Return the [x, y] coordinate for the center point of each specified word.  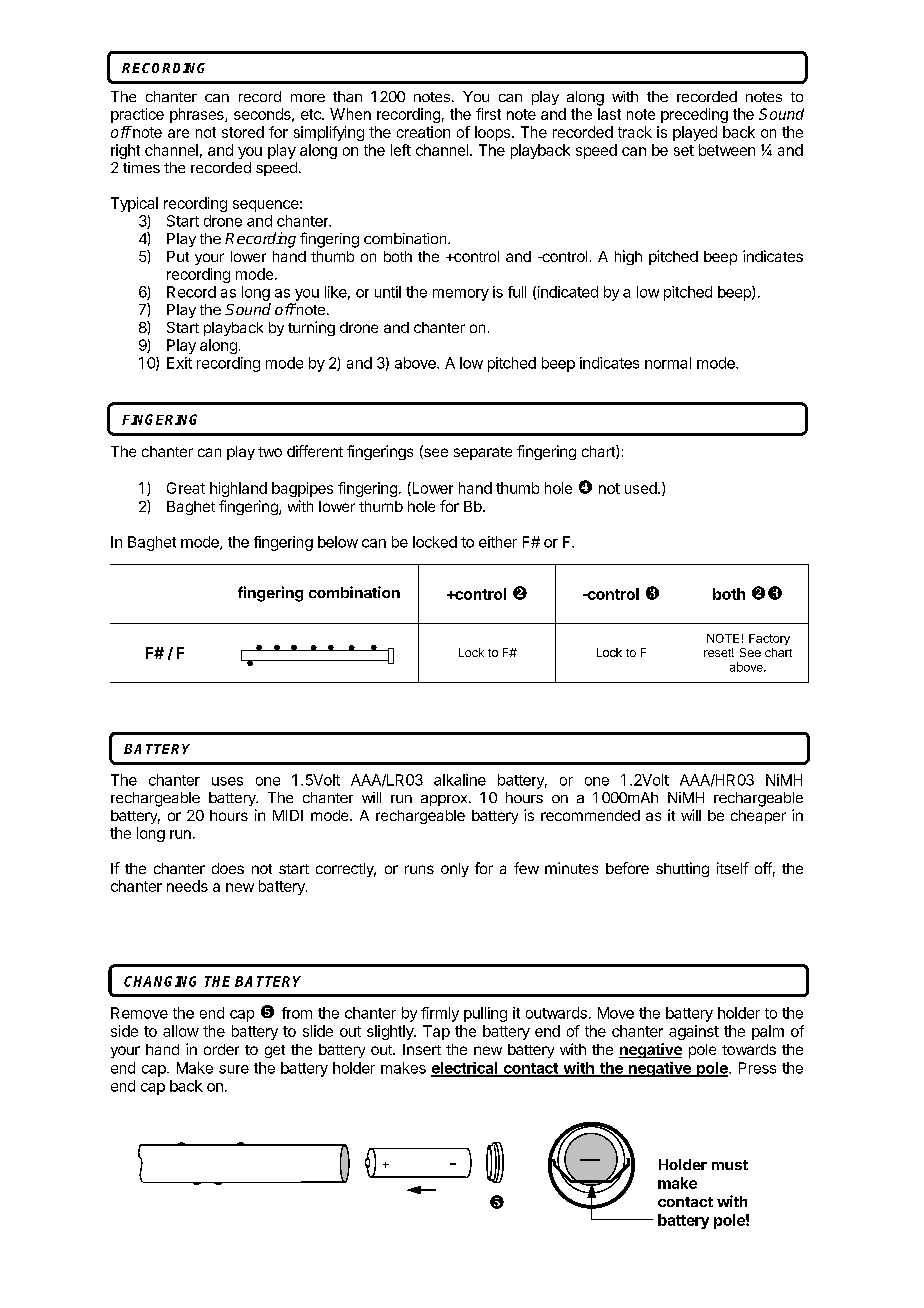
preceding [694, 115]
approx [445, 800]
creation [423, 132]
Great [186, 488]
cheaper [758, 817]
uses [227, 781]
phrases [198, 115]
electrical [465, 1069]
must [730, 1165]
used [642, 488]
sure [234, 1069]
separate [483, 453]
